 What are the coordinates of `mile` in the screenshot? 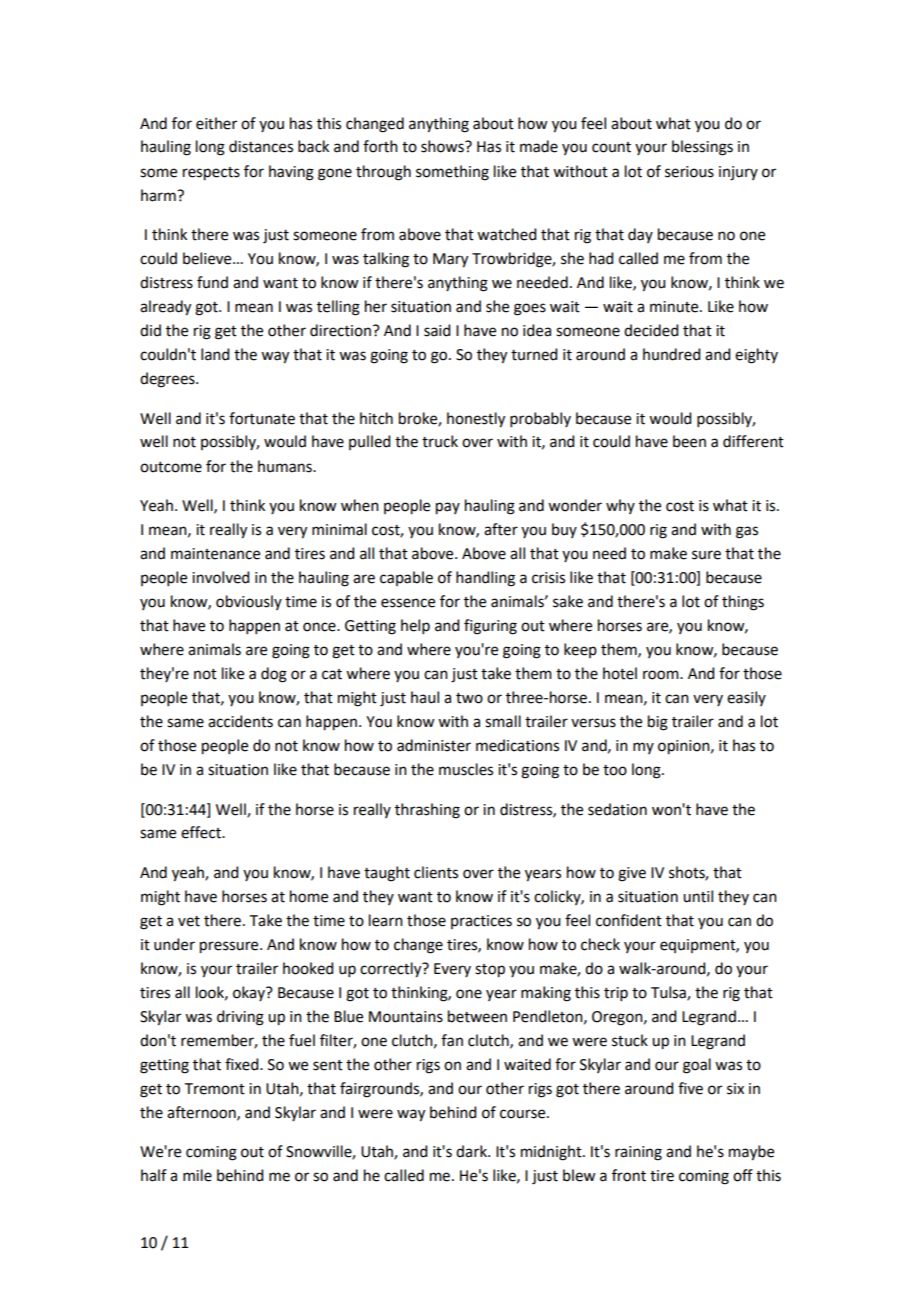 It's located at (197, 1175).
